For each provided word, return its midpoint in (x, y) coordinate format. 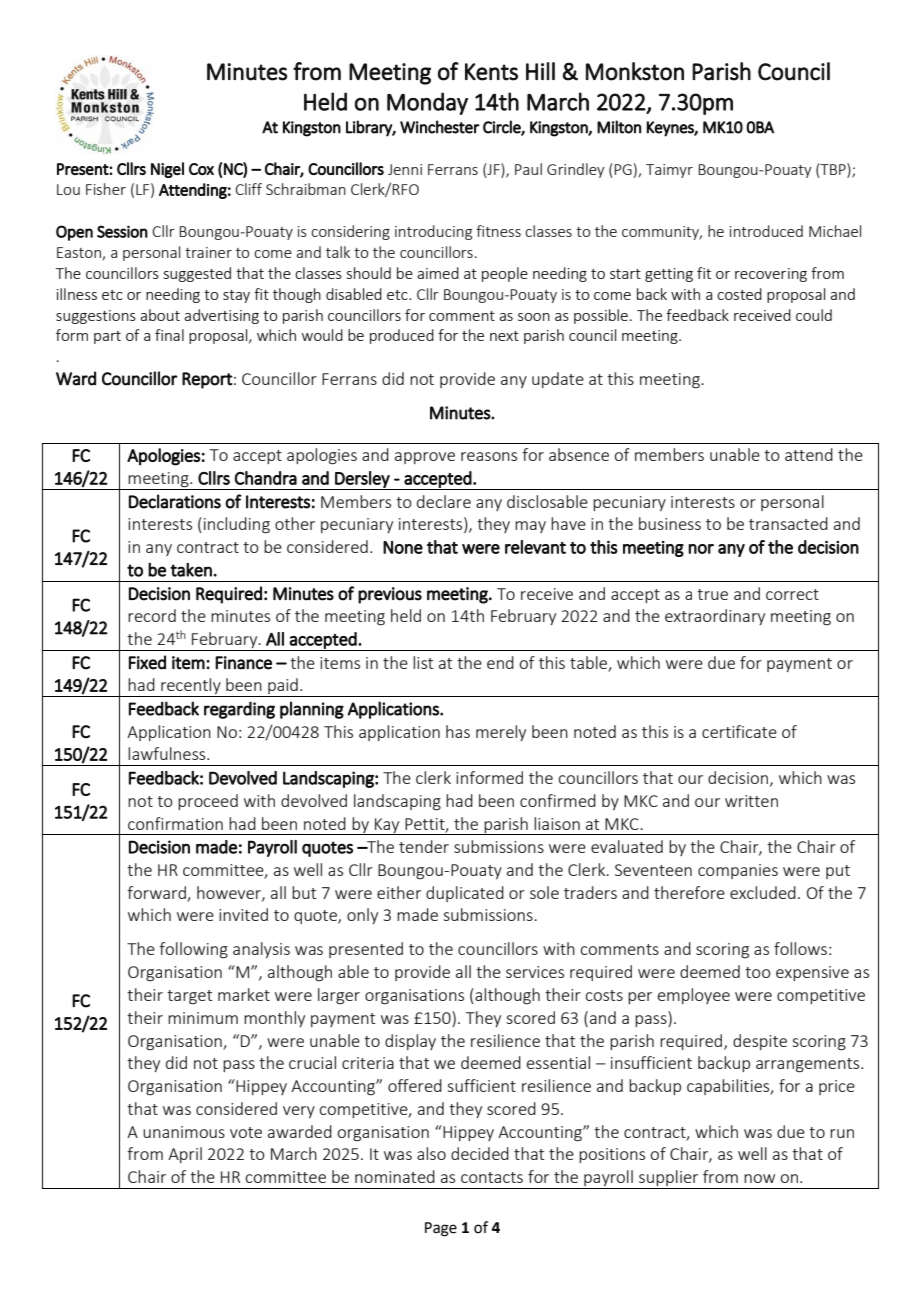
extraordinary (715, 617)
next (504, 336)
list (423, 662)
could (814, 315)
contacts (492, 1177)
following (193, 950)
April (185, 1155)
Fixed (147, 662)
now (759, 1178)
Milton (619, 127)
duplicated (465, 894)
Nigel (167, 170)
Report (207, 380)
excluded (763, 892)
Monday (427, 103)
